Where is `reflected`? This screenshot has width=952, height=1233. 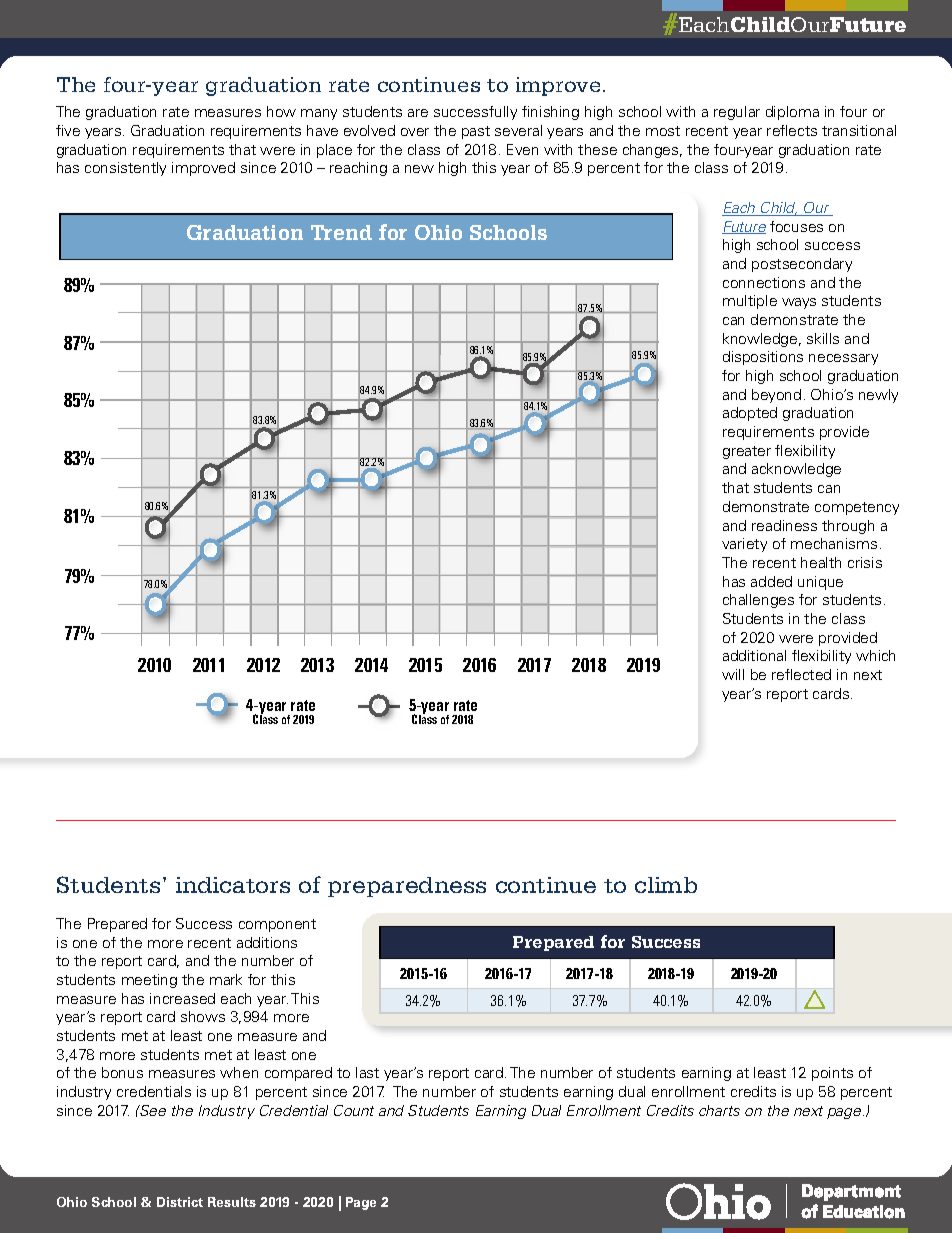 reflected is located at coordinates (801, 674).
